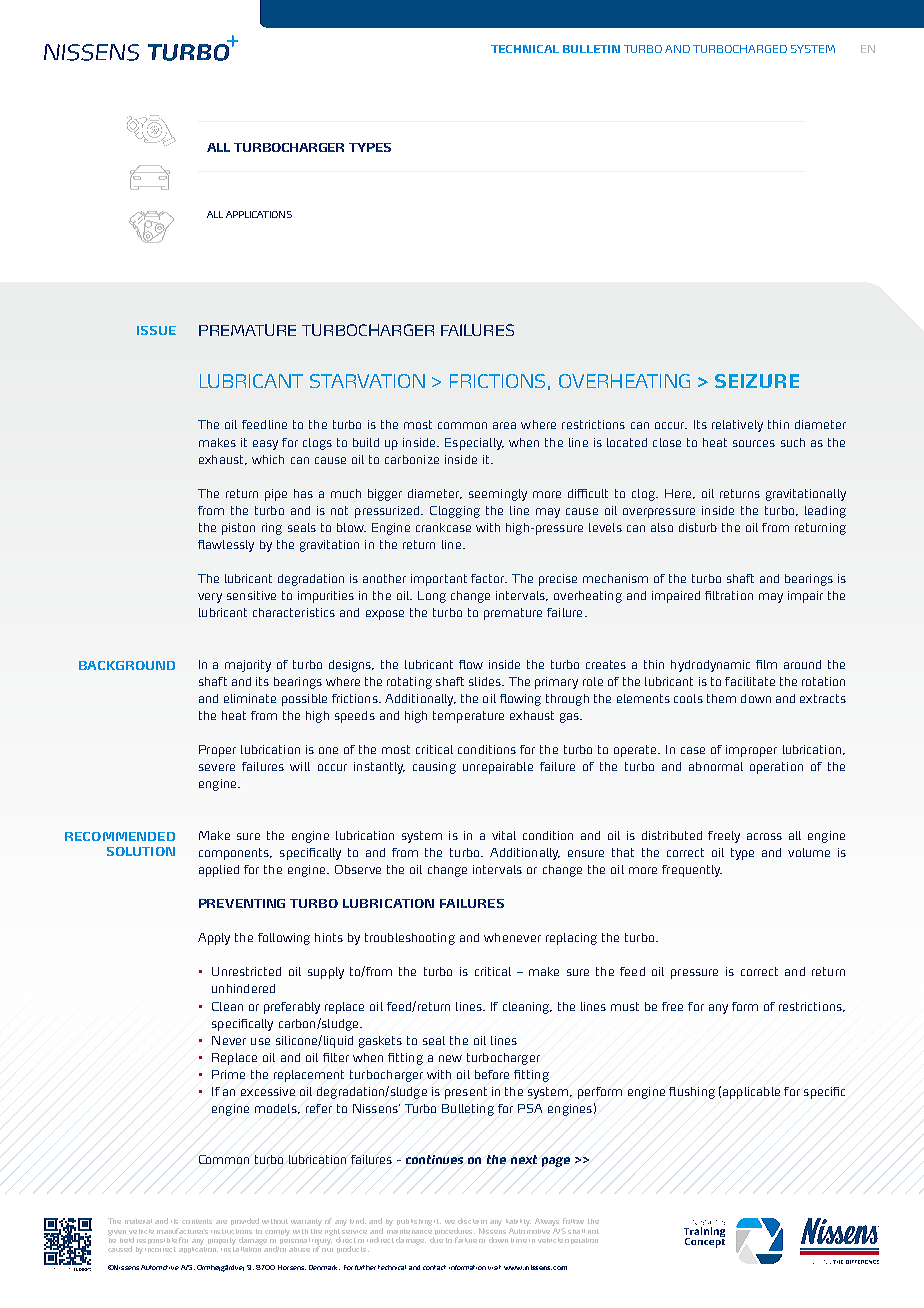 The height and width of the screenshot is (1308, 924). I want to click on film, so click(766, 664).
